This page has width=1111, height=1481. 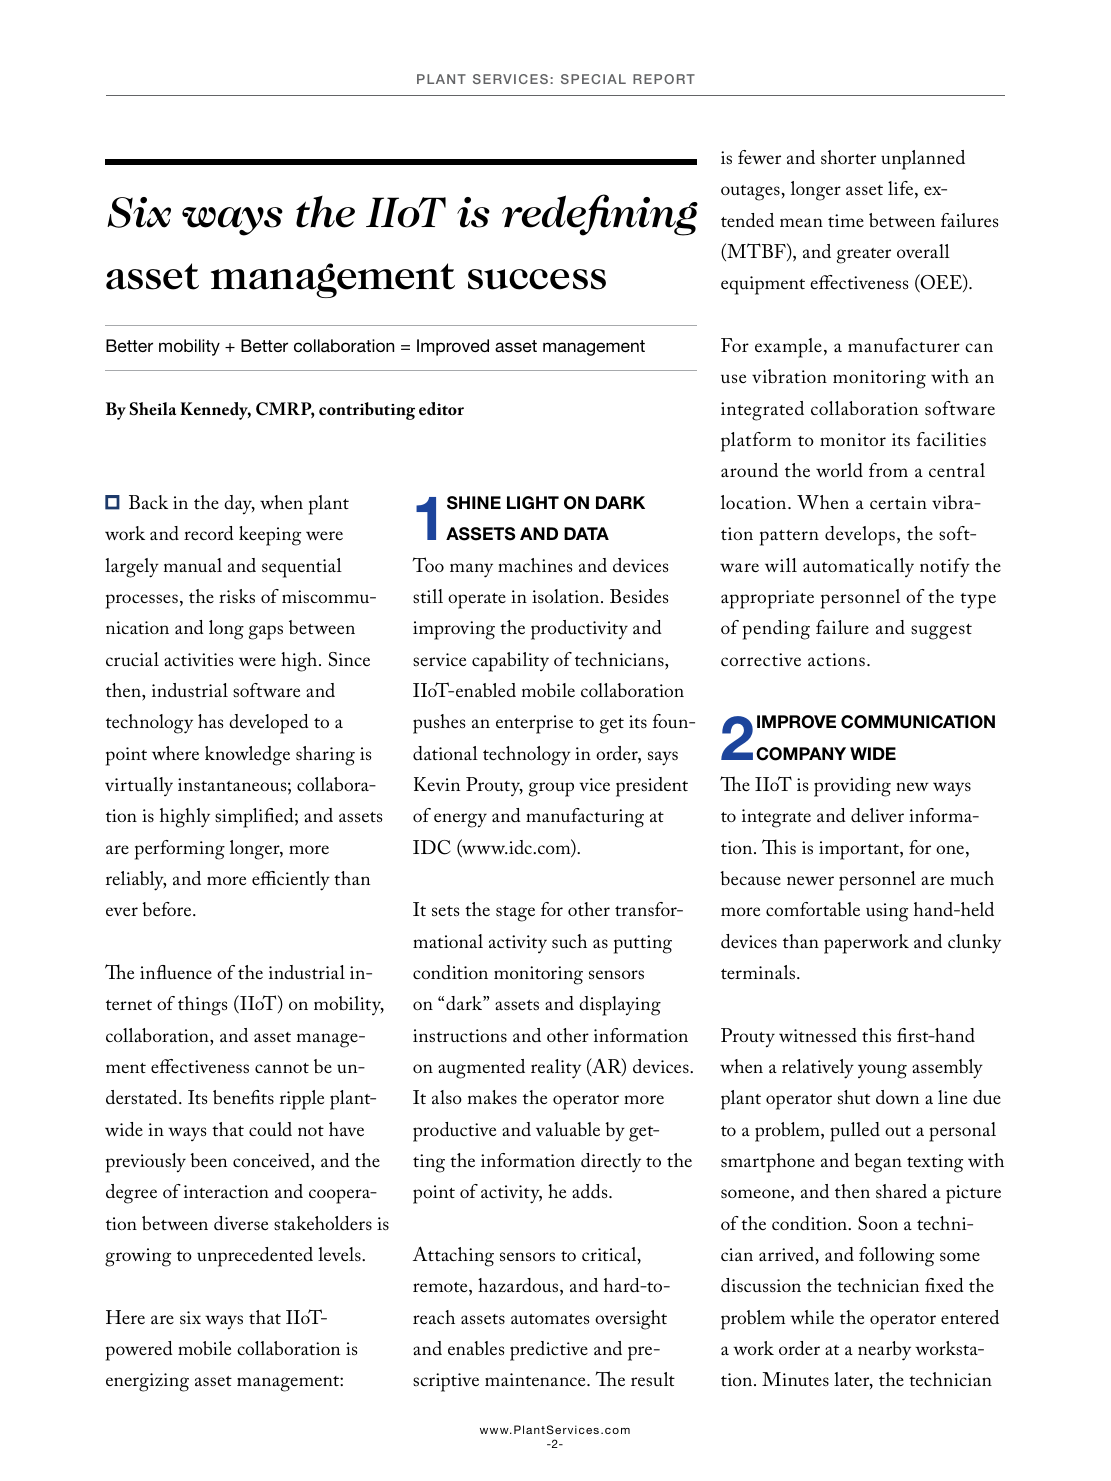 I want to click on shorter, so click(x=848, y=157).
